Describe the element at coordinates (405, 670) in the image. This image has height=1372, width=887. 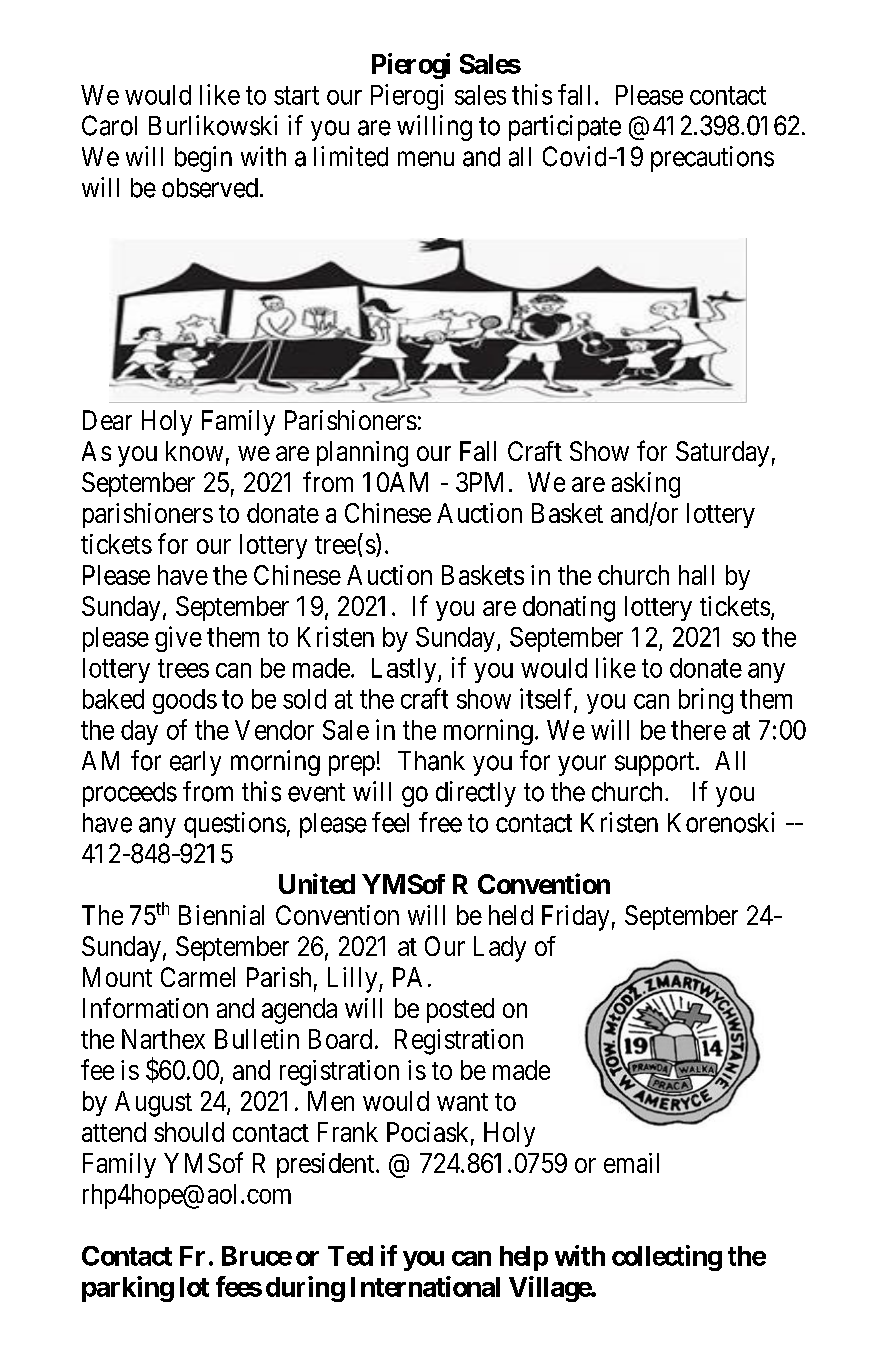
I see `Lastly` at that location.
